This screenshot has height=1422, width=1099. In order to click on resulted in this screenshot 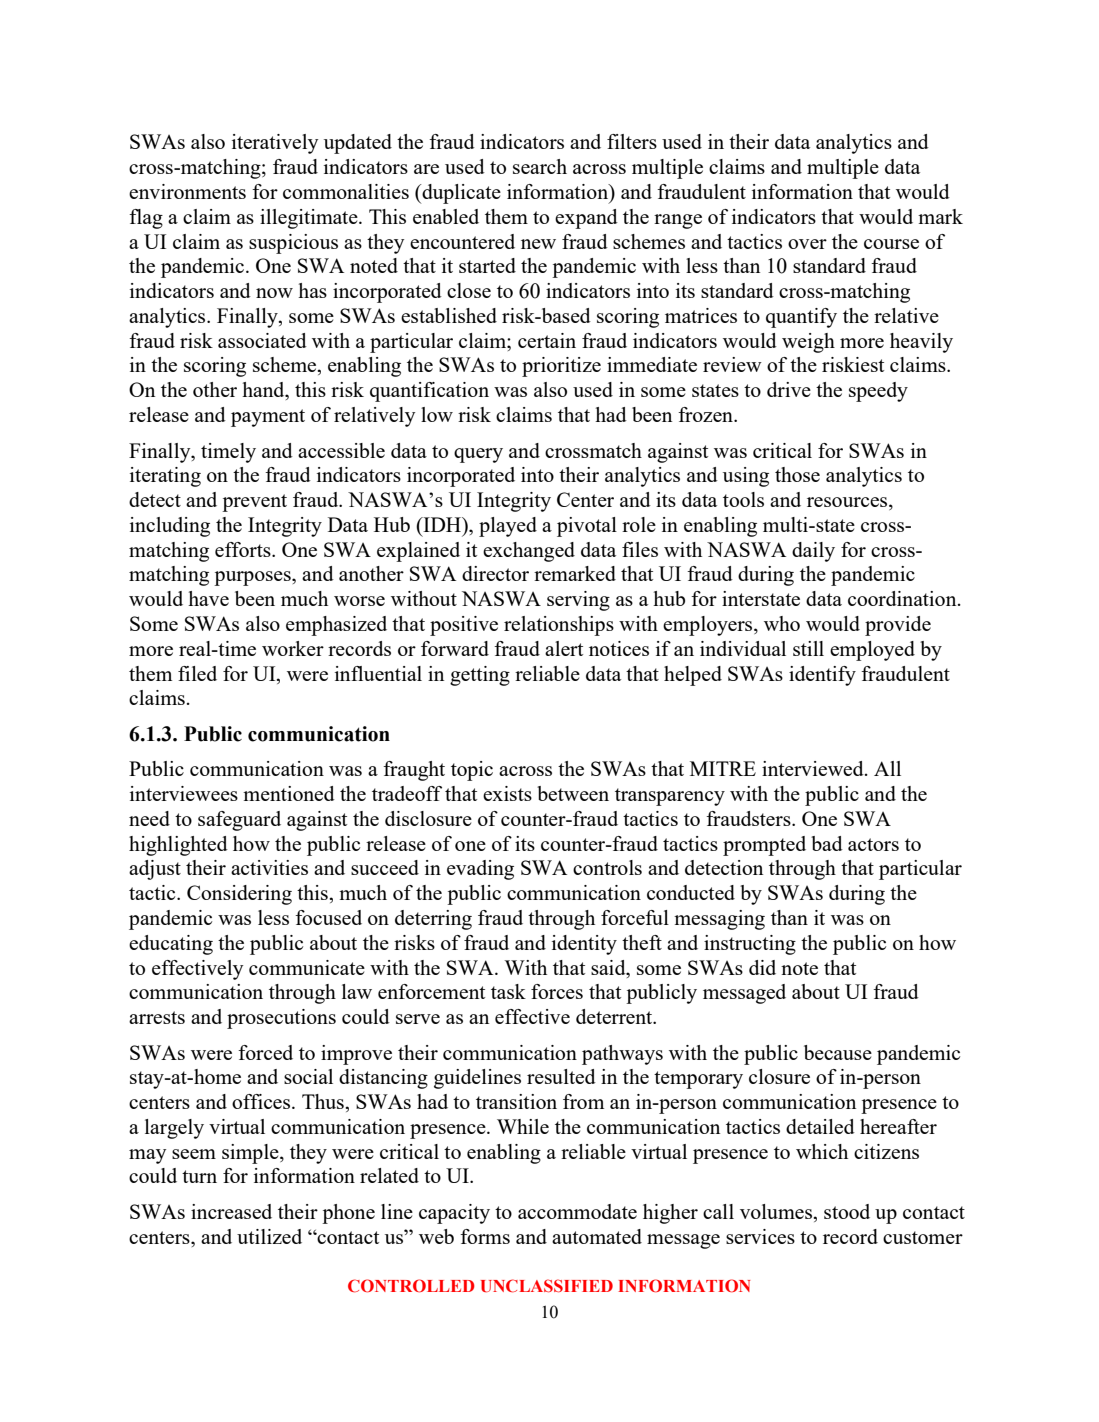, I will do `click(561, 1076)`.
